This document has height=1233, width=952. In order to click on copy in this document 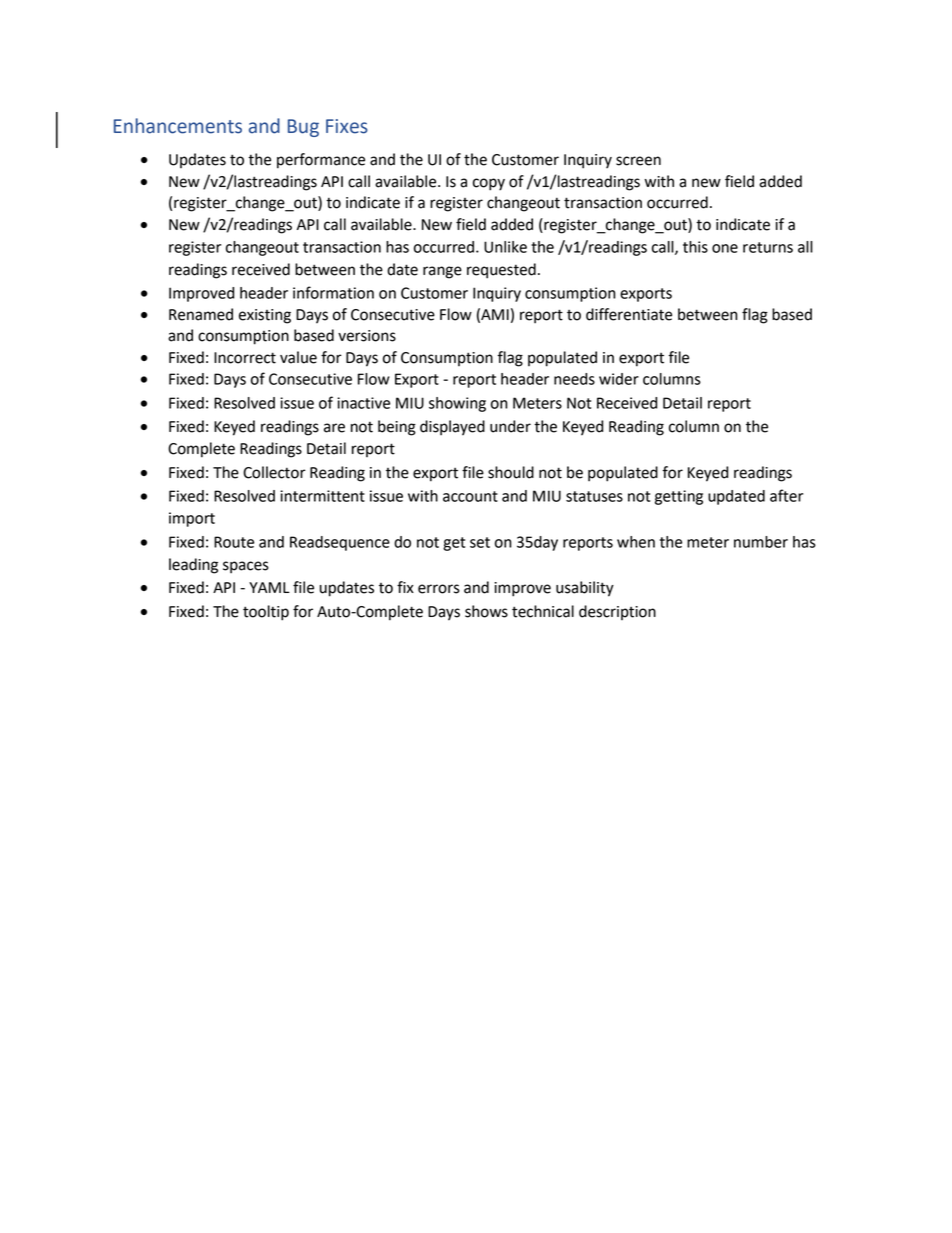, I will do `click(489, 184)`.
